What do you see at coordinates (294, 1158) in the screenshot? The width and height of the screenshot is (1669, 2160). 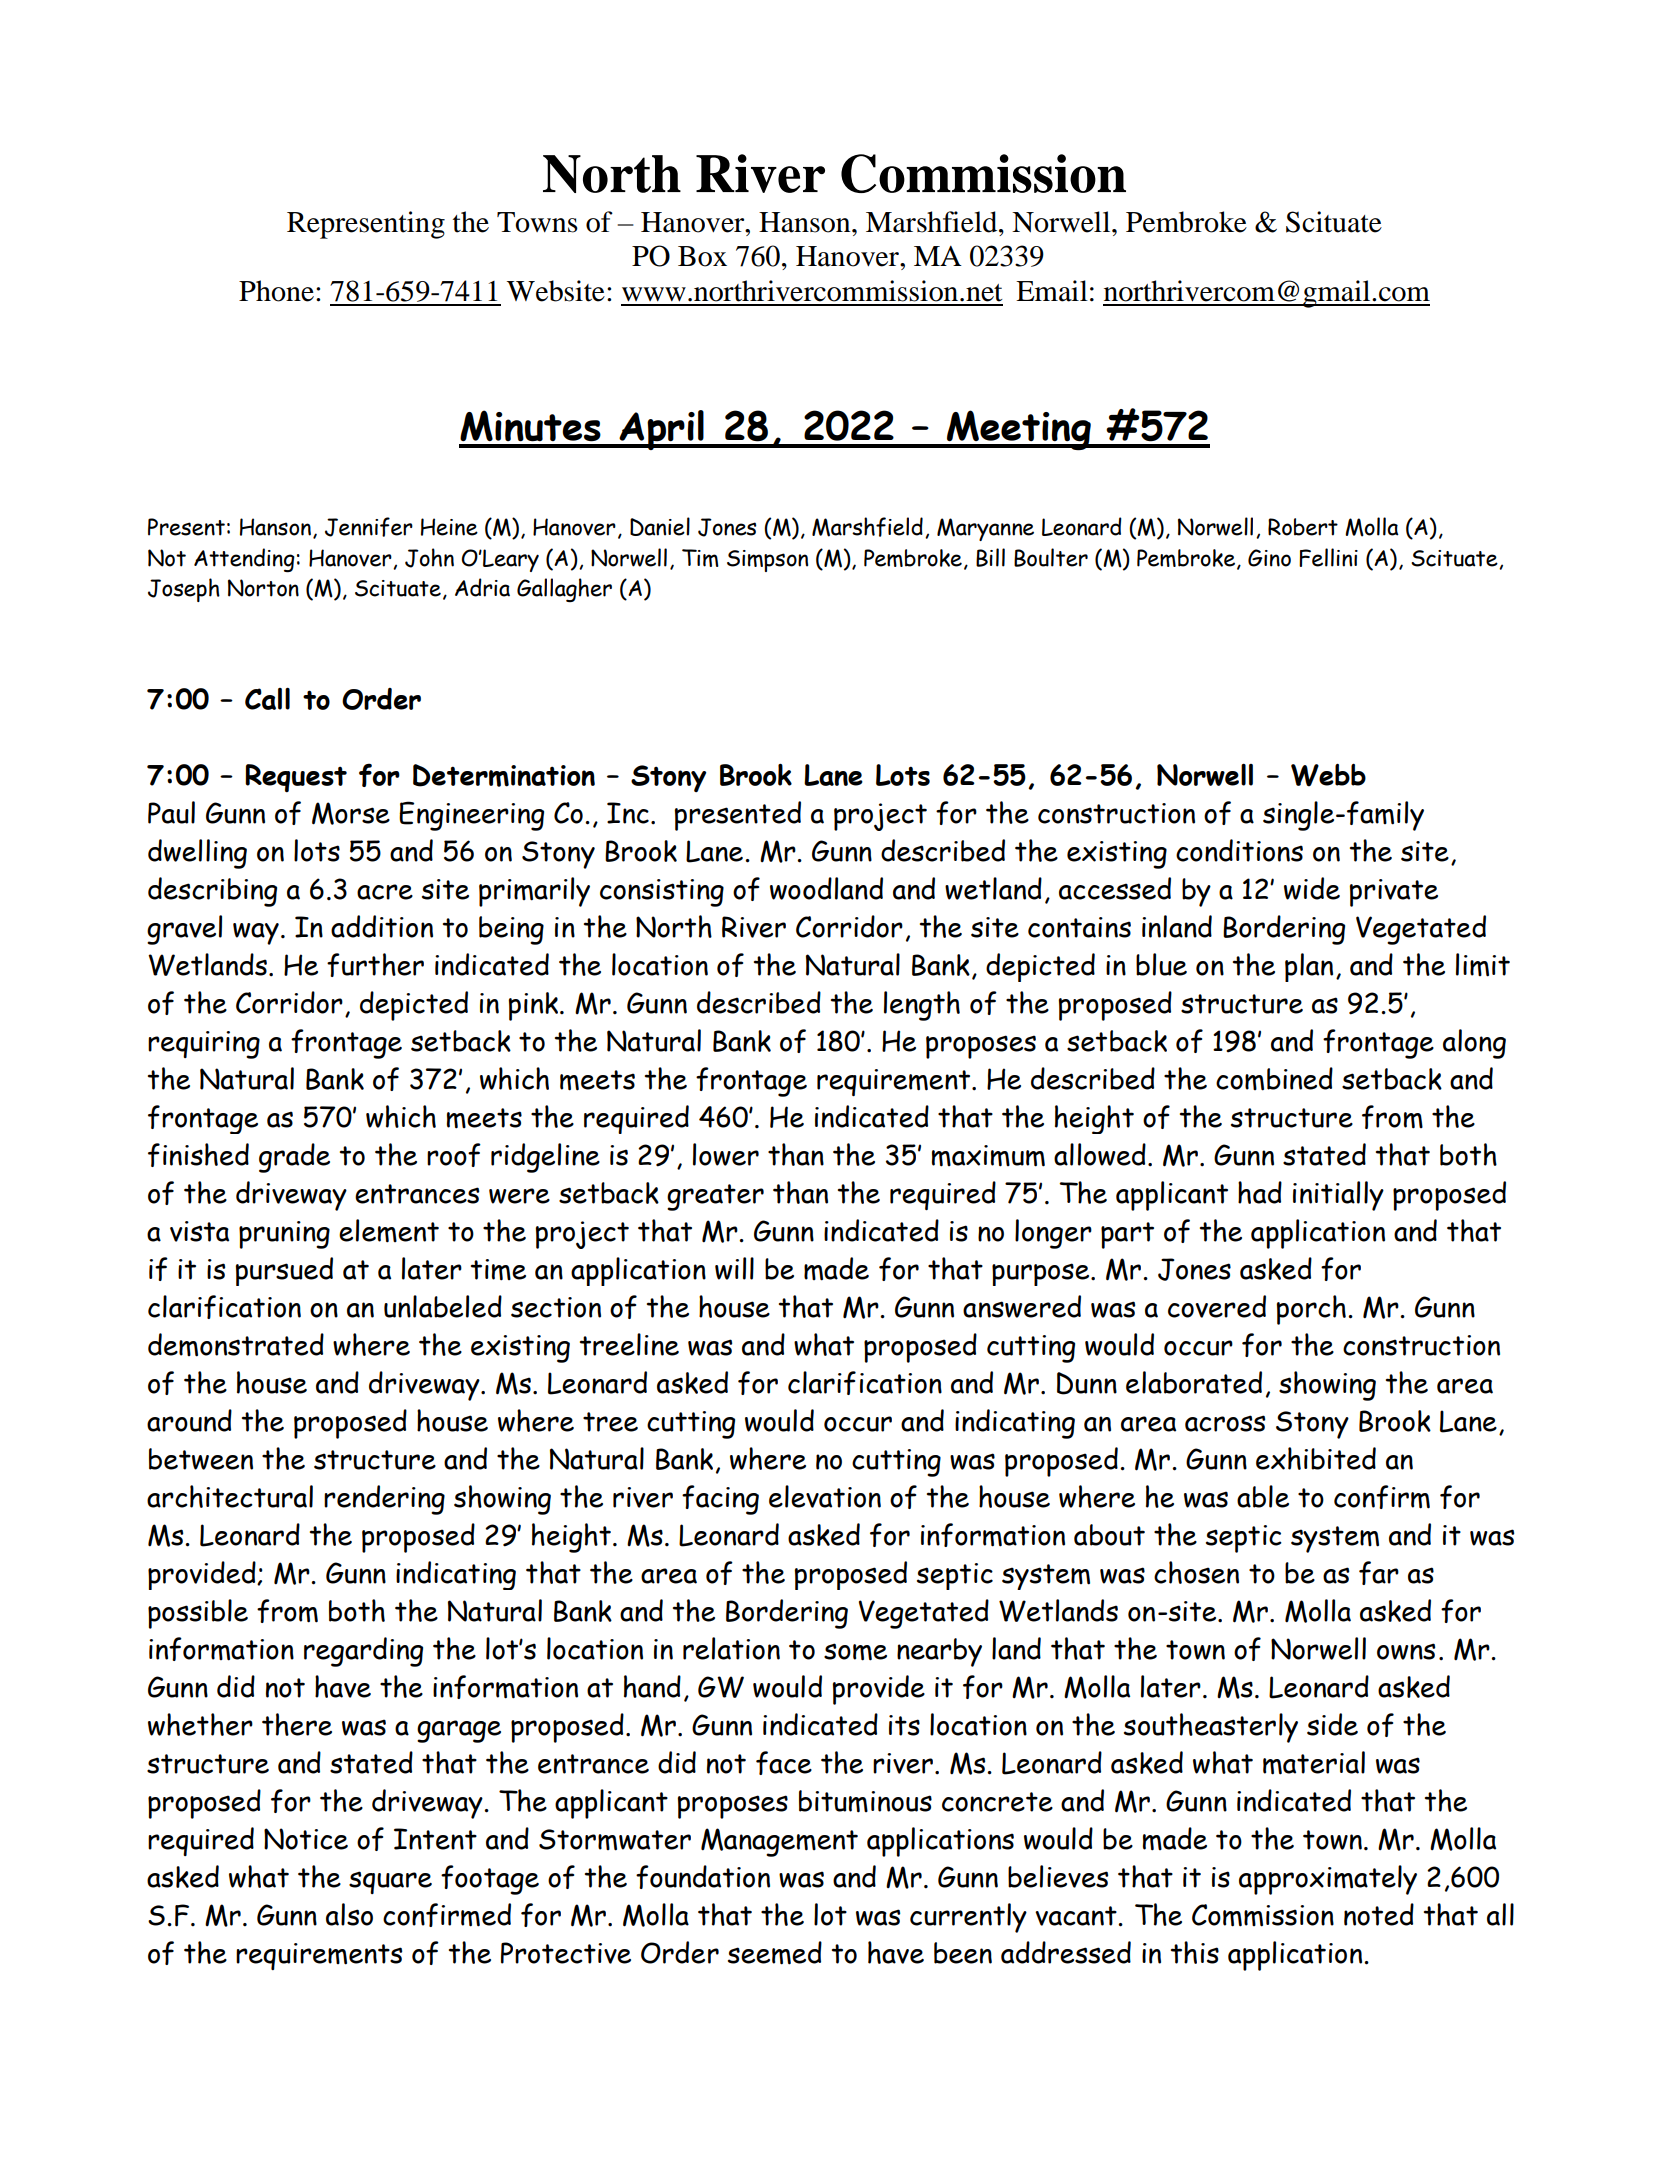 I see `grade` at bounding box center [294, 1158].
